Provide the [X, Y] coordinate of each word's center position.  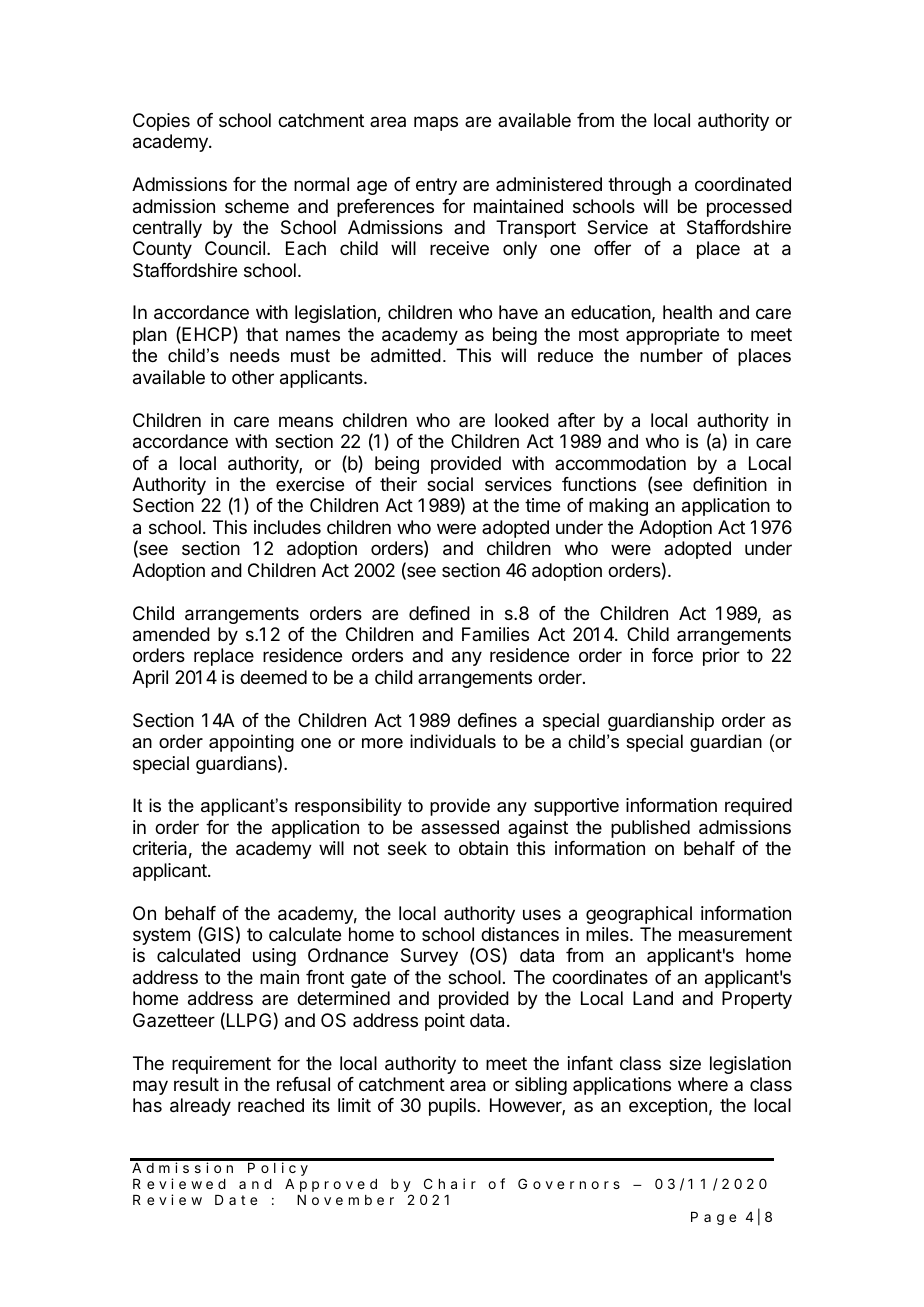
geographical [639, 915]
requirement [221, 1065]
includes [287, 527]
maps [436, 123]
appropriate [672, 336]
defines [487, 720]
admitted [406, 355]
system [161, 936]
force [672, 655]
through [639, 186]
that [262, 334]
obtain [483, 848]
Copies [161, 122]
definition [730, 484]
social [450, 484]
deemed [273, 677]
